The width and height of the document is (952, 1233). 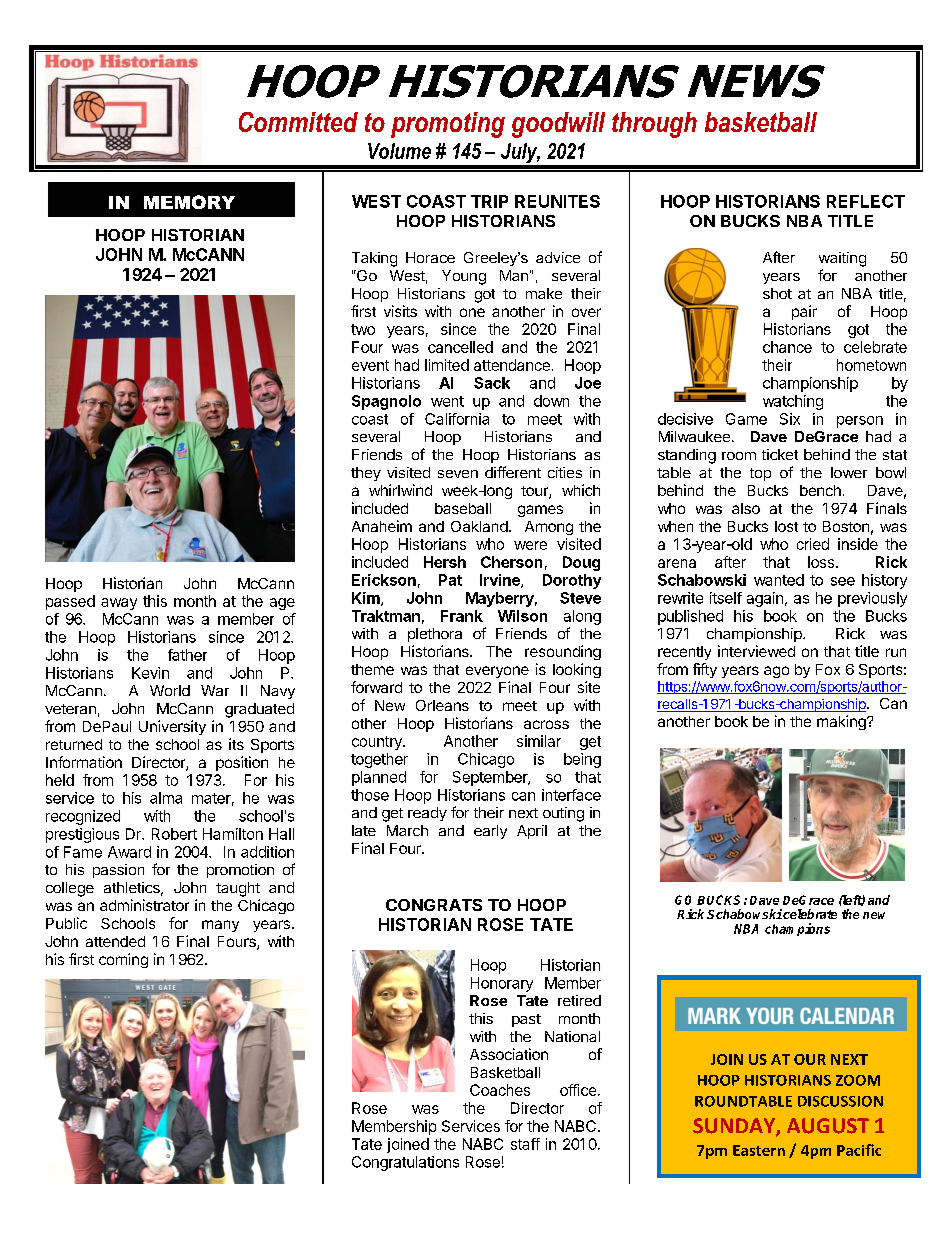 What do you see at coordinates (756, 651) in the document?
I see `interviewed` at bounding box center [756, 651].
